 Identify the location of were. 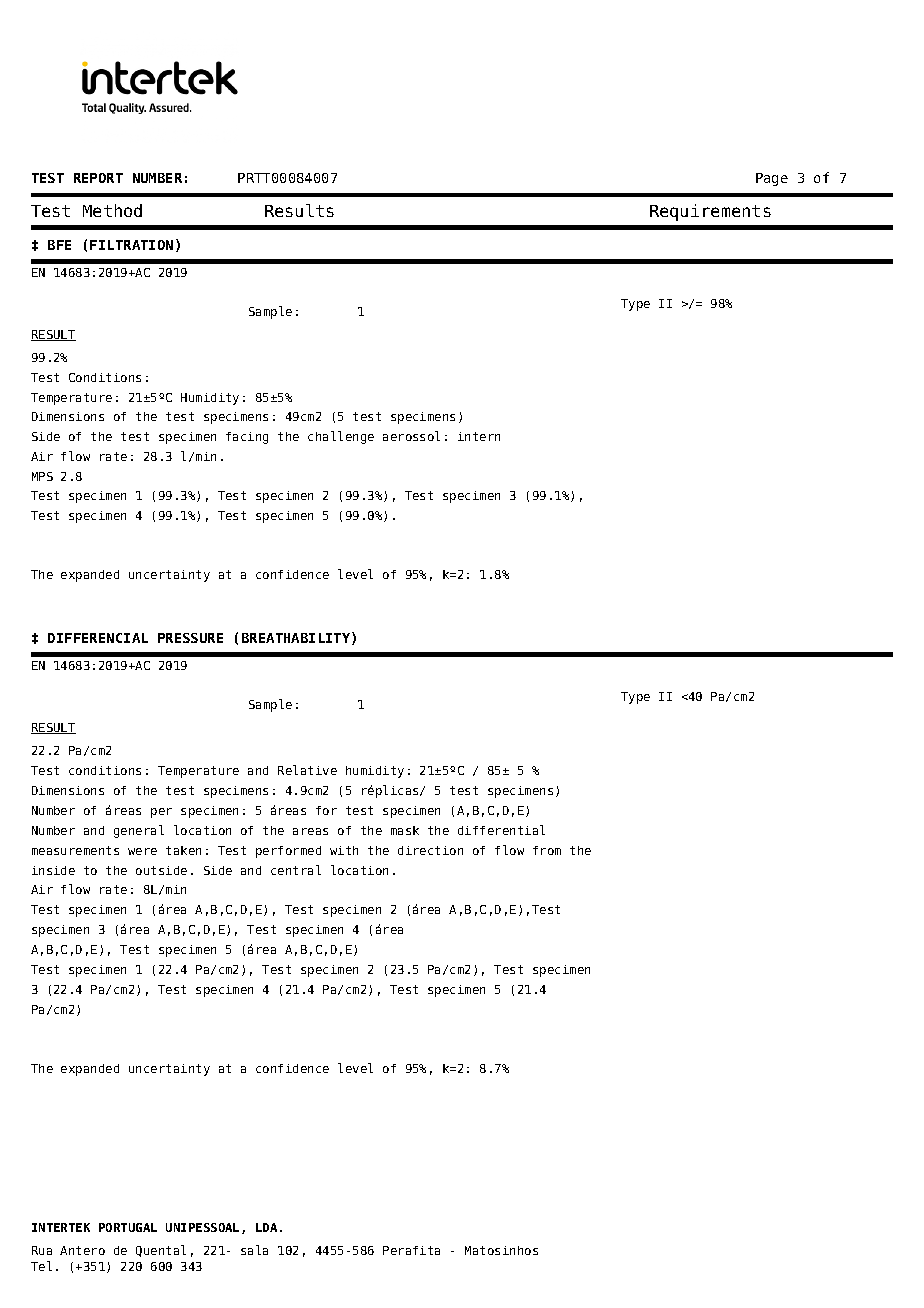
(142, 851).
